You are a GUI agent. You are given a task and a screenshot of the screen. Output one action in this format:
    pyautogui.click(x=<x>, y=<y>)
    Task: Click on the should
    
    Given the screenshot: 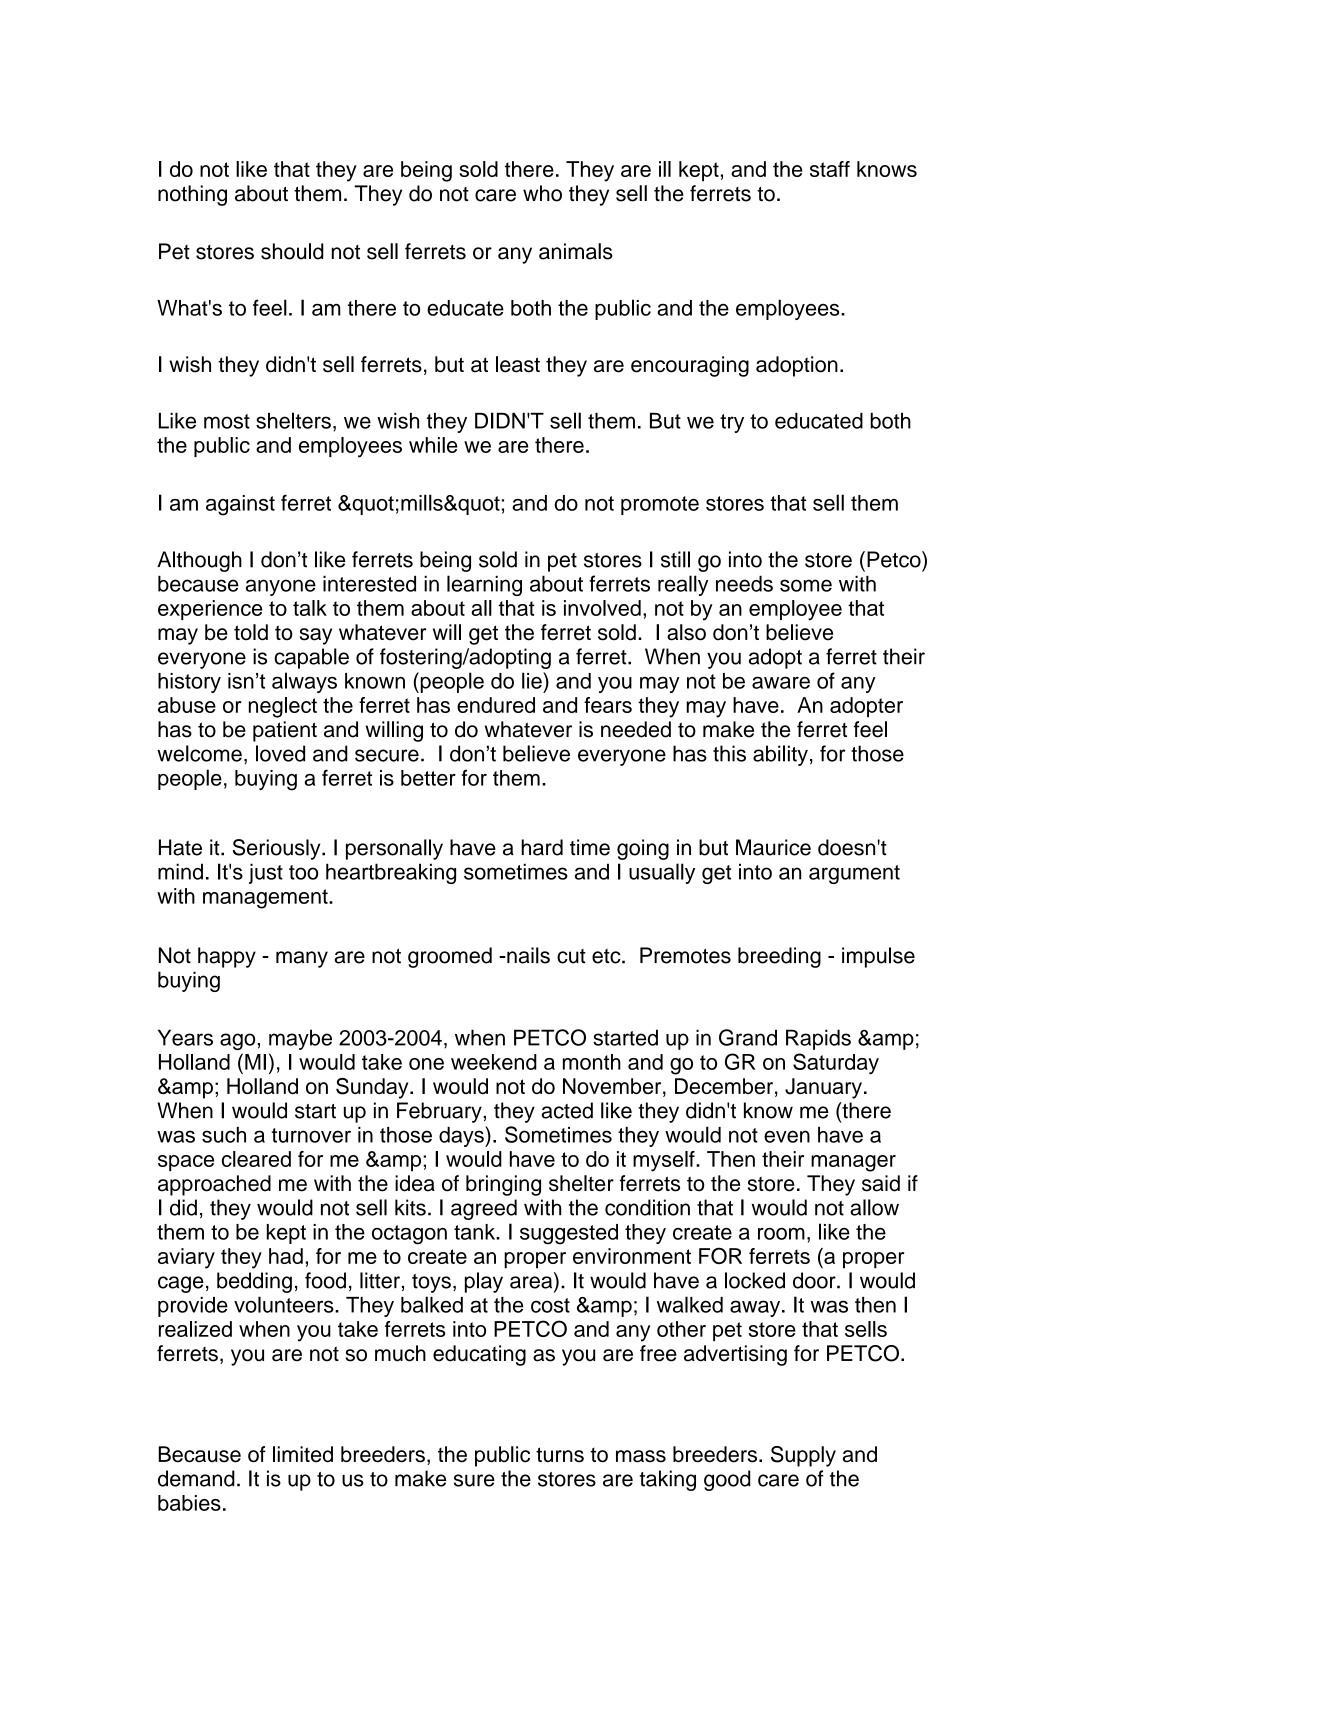 What is the action you would take?
    pyautogui.click(x=292, y=251)
